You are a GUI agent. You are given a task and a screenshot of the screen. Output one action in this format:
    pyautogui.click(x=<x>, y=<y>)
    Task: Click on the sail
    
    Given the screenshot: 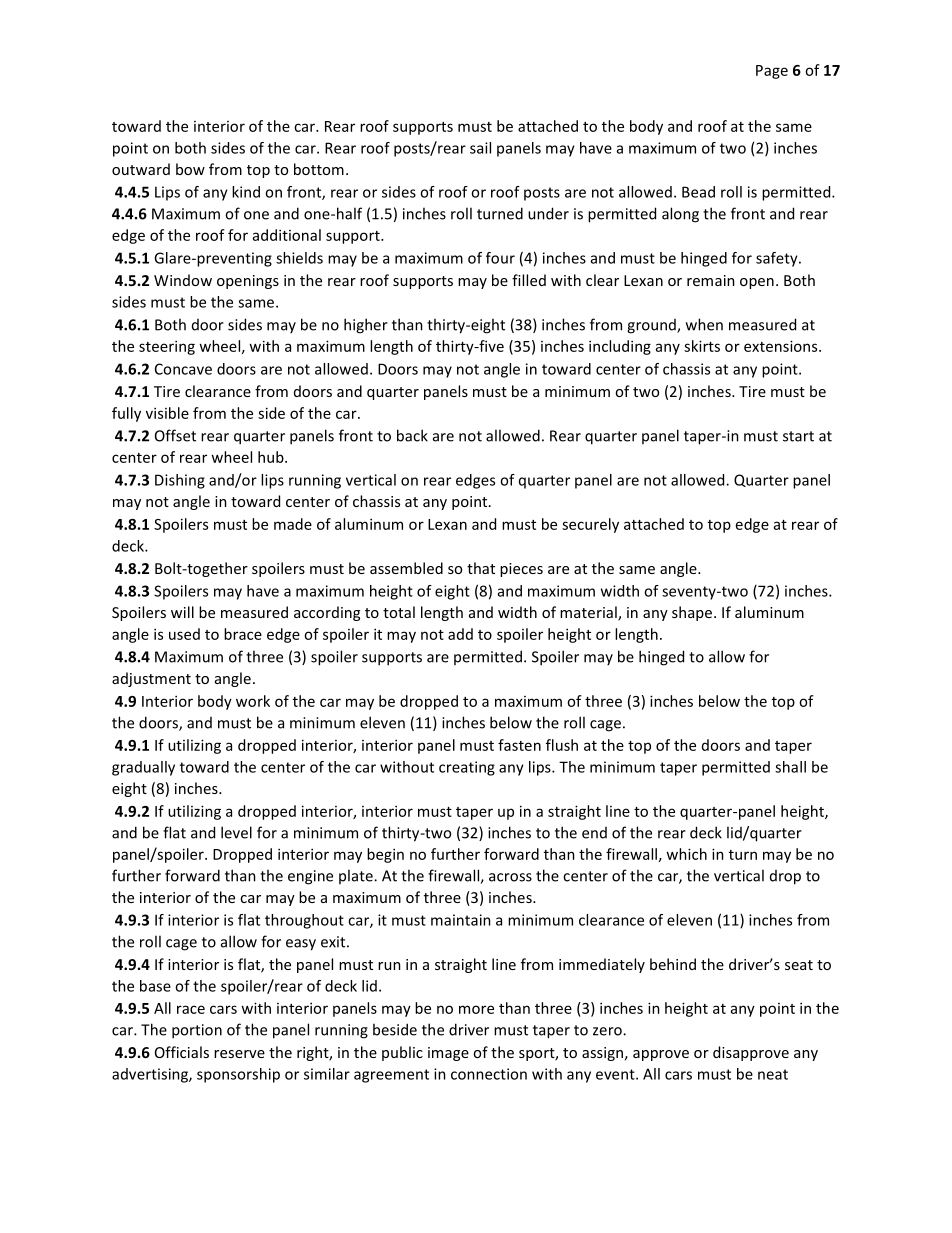 What is the action you would take?
    pyautogui.click(x=480, y=148)
